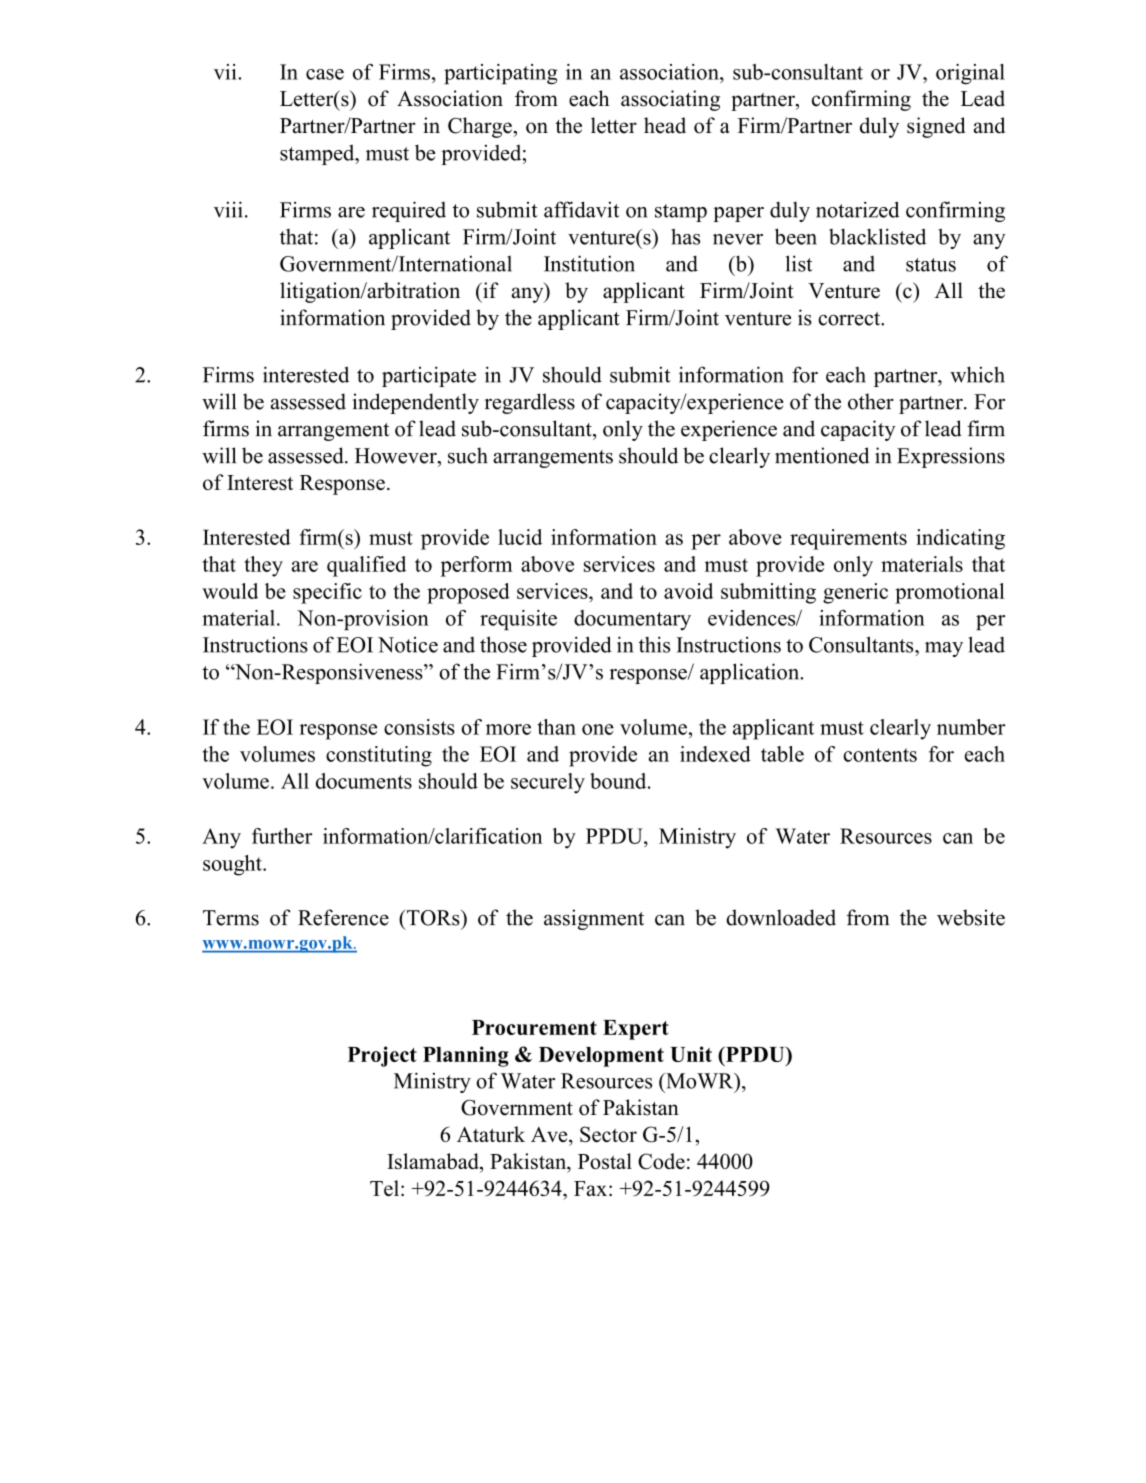 Image resolution: width=1146 pixels, height=1483 pixels. I want to click on case, so click(325, 74).
